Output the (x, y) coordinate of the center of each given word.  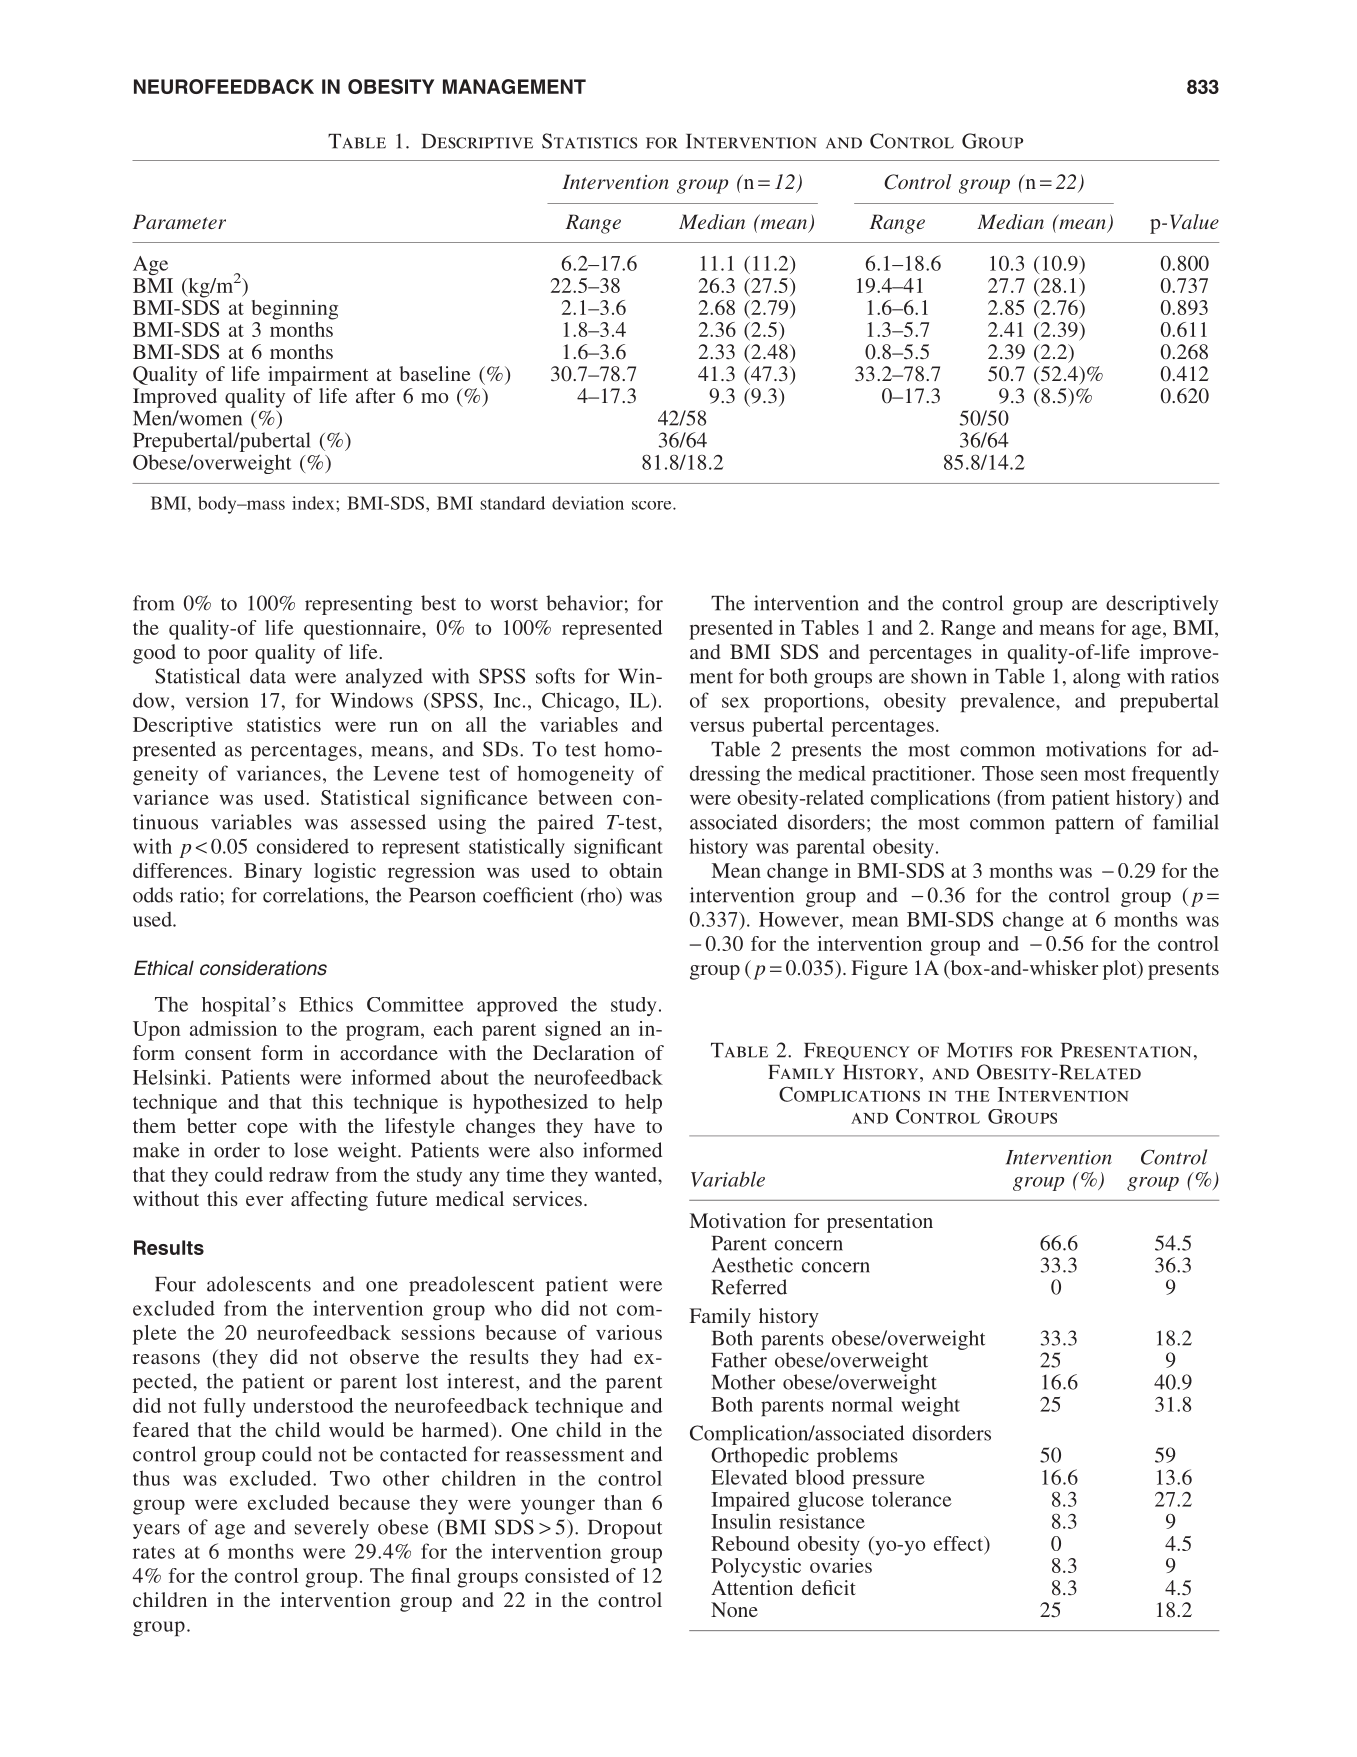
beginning (295, 310)
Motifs (979, 1050)
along (1096, 678)
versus (717, 726)
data (268, 676)
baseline (434, 373)
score (653, 505)
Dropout (625, 1529)
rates (154, 1552)
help (643, 1104)
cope (267, 1130)
